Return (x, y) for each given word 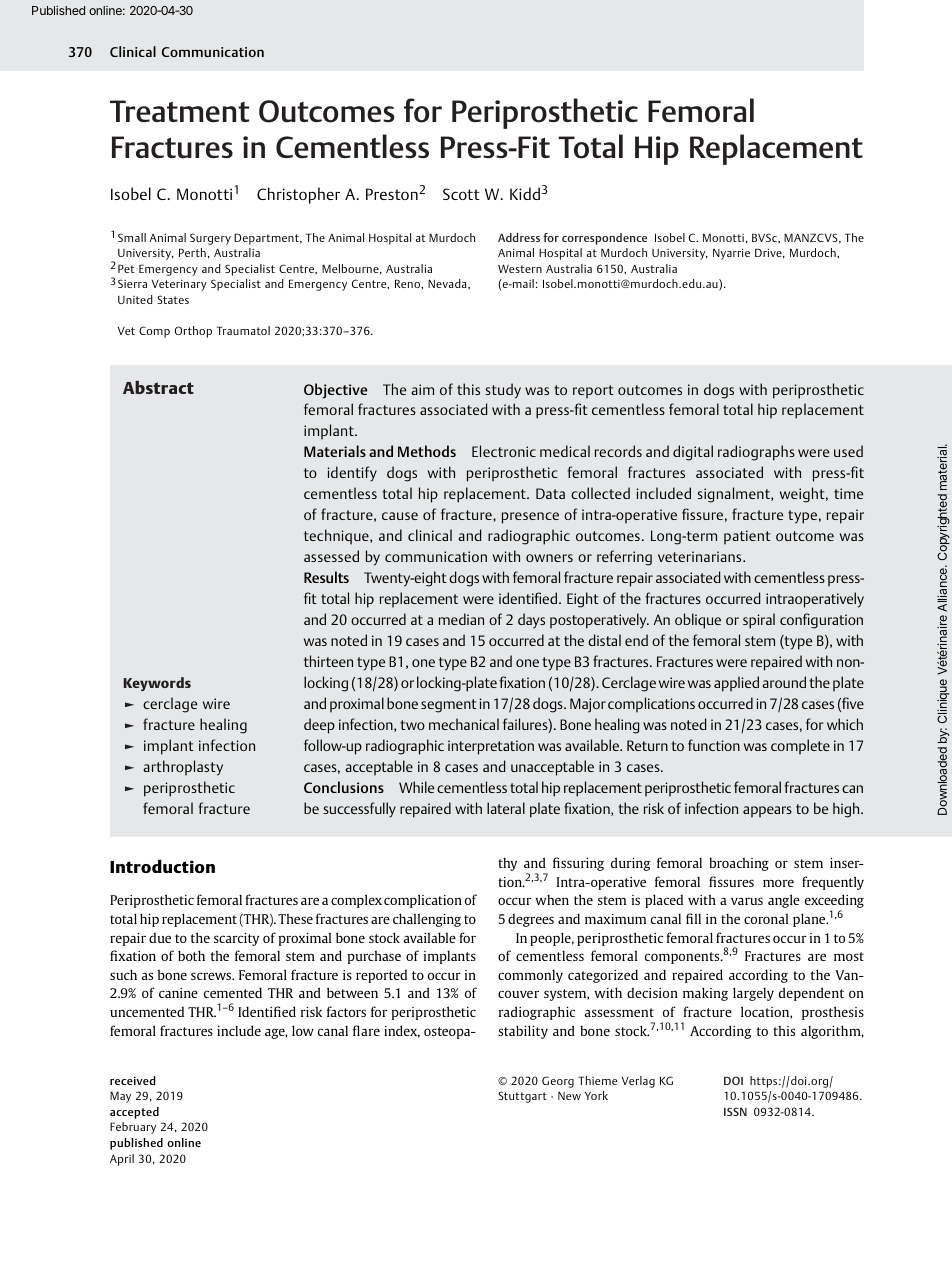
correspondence (604, 239)
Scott (461, 194)
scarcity (236, 939)
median (461, 619)
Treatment (179, 111)
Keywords (157, 684)
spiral (759, 621)
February (133, 1128)
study (503, 391)
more (778, 883)
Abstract (158, 387)
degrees (531, 920)
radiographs (756, 453)
